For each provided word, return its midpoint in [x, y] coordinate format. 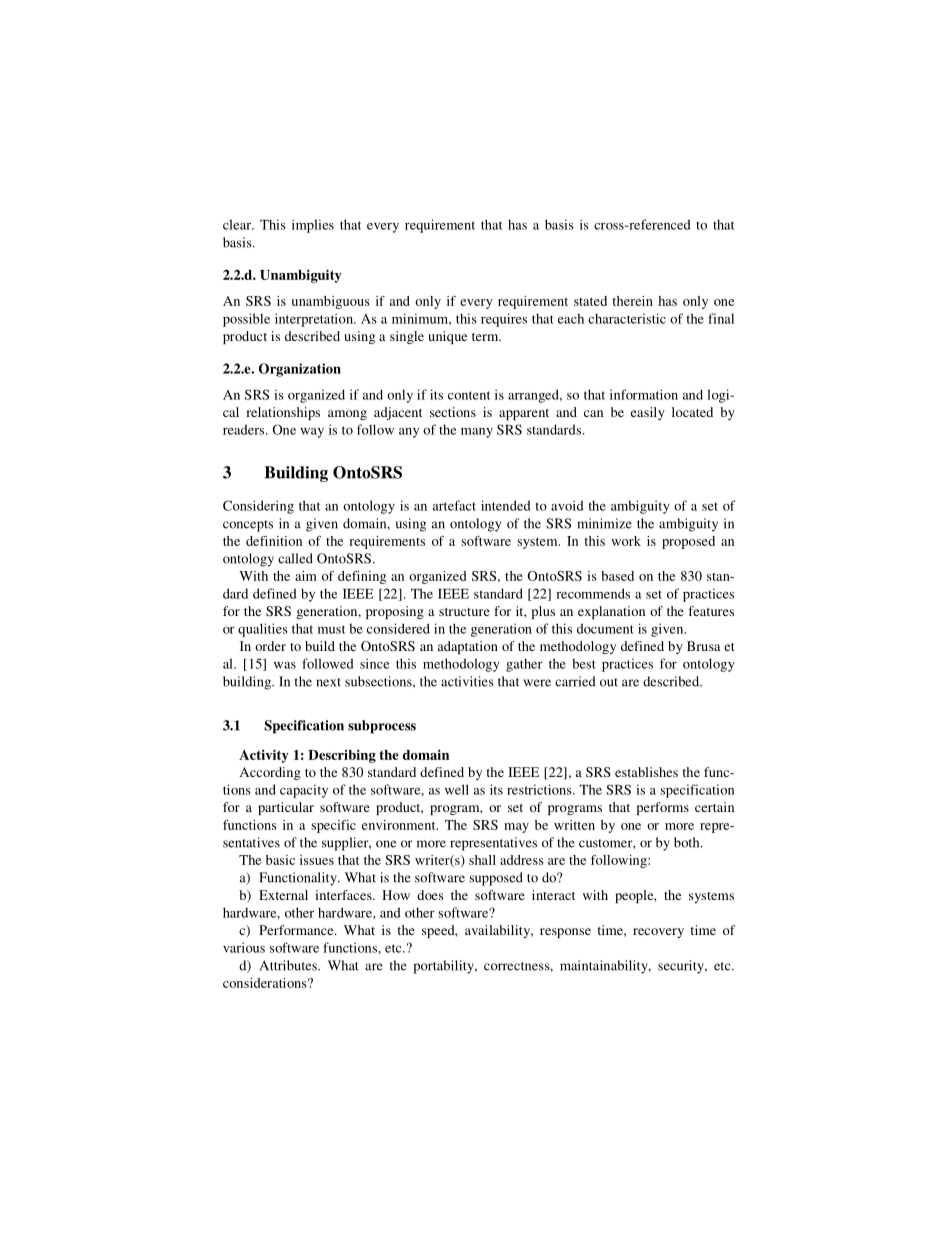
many [477, 433]
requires [504, 320]
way [312, 433]
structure [464, 612]
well [457, 789]
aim [306, 576]
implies [313, 226]
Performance [297, 930]
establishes [646, 772]
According [270, 773]
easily [648, 413]
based [617, 576]
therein [632, 301]
